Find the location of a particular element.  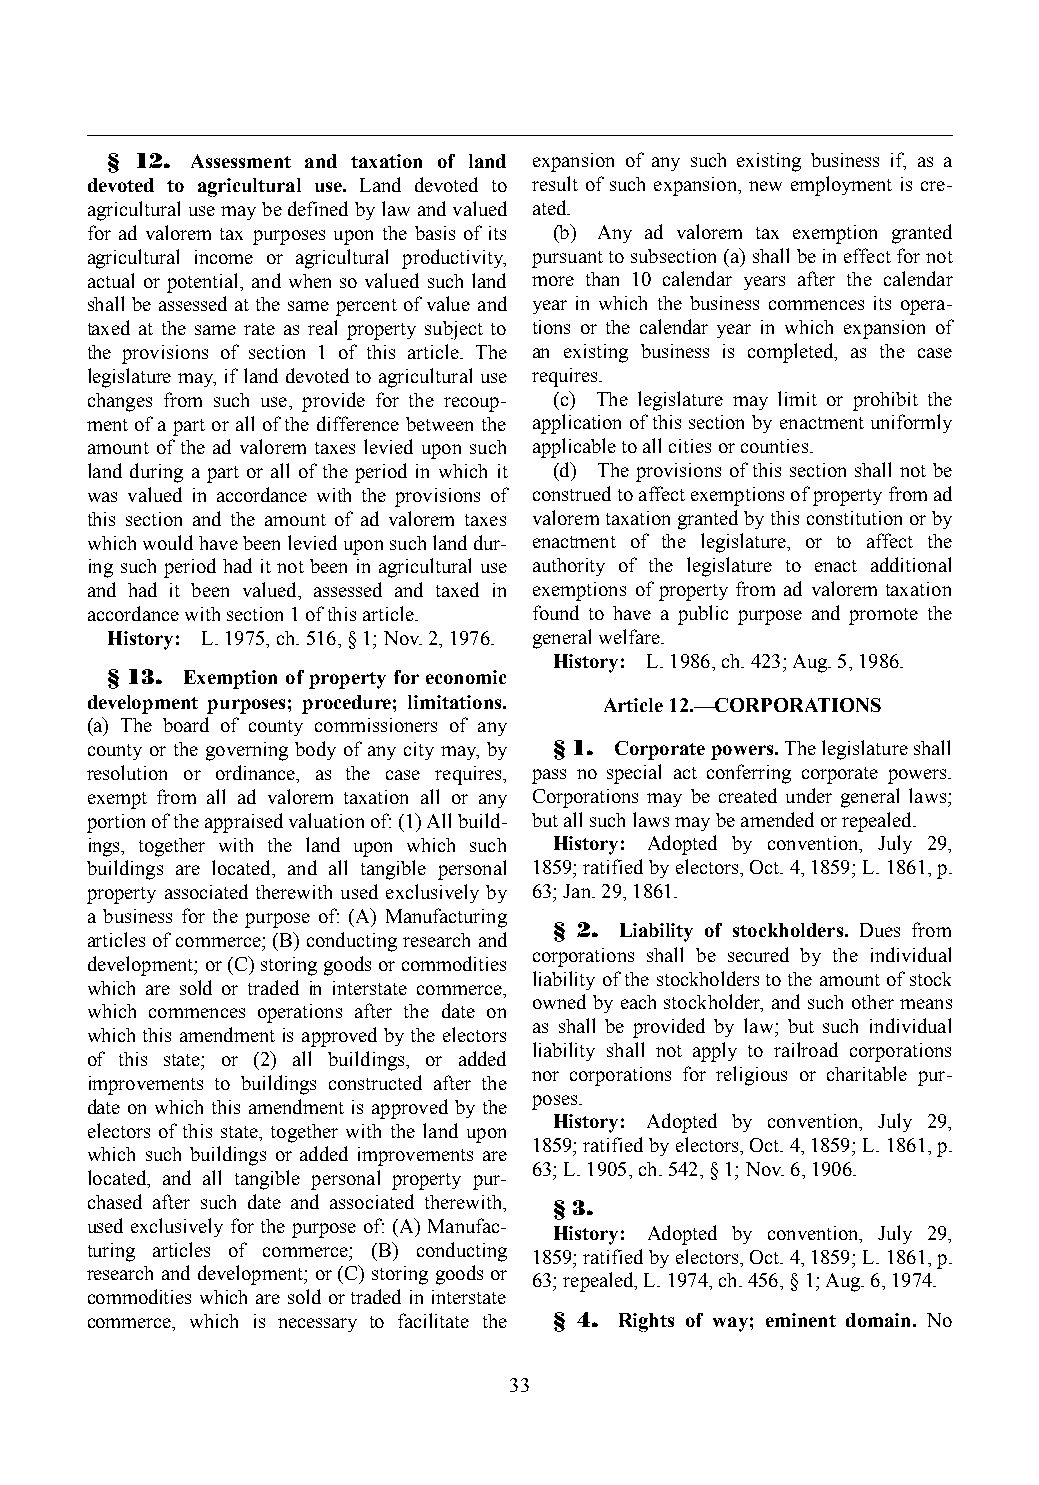

railroad is located at coordinates (806, 1049).
